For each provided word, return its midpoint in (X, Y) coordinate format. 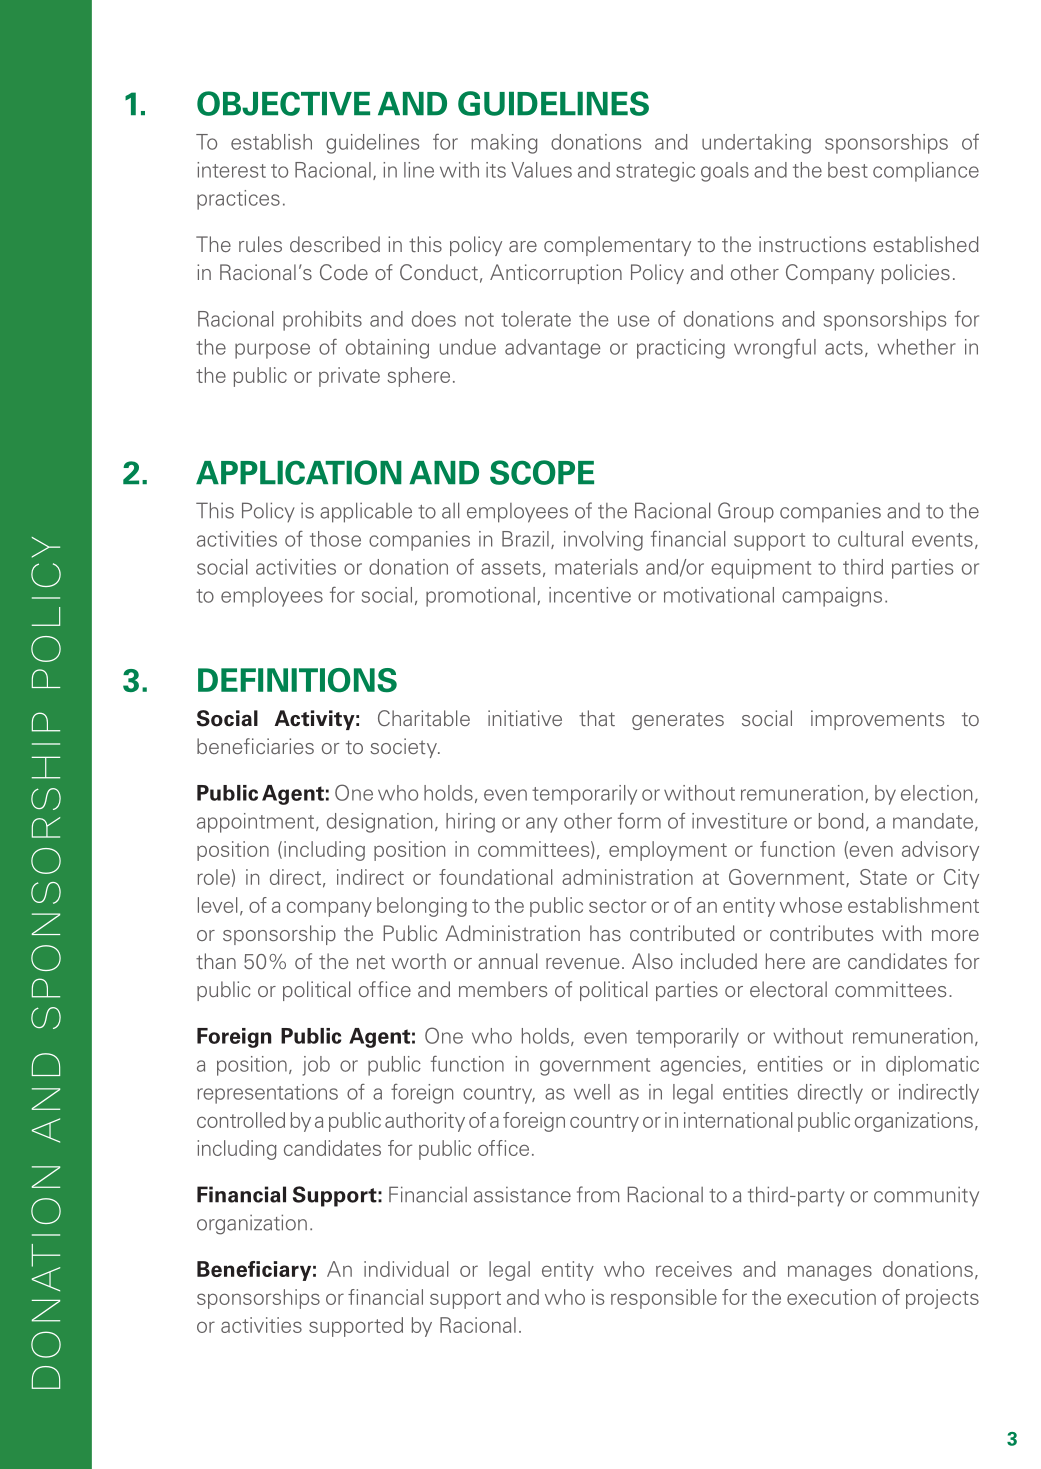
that (597, 718)
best (848, 170)
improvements (877, 720)
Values (541, 170)
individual (406, 1269)
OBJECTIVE (283, 103)
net (371, 962)
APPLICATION (299, 472)
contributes (821, 933)
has (605, 933)
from (598, 1194)
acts (844, 348)
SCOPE (542, 472)
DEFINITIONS (297, 680)
